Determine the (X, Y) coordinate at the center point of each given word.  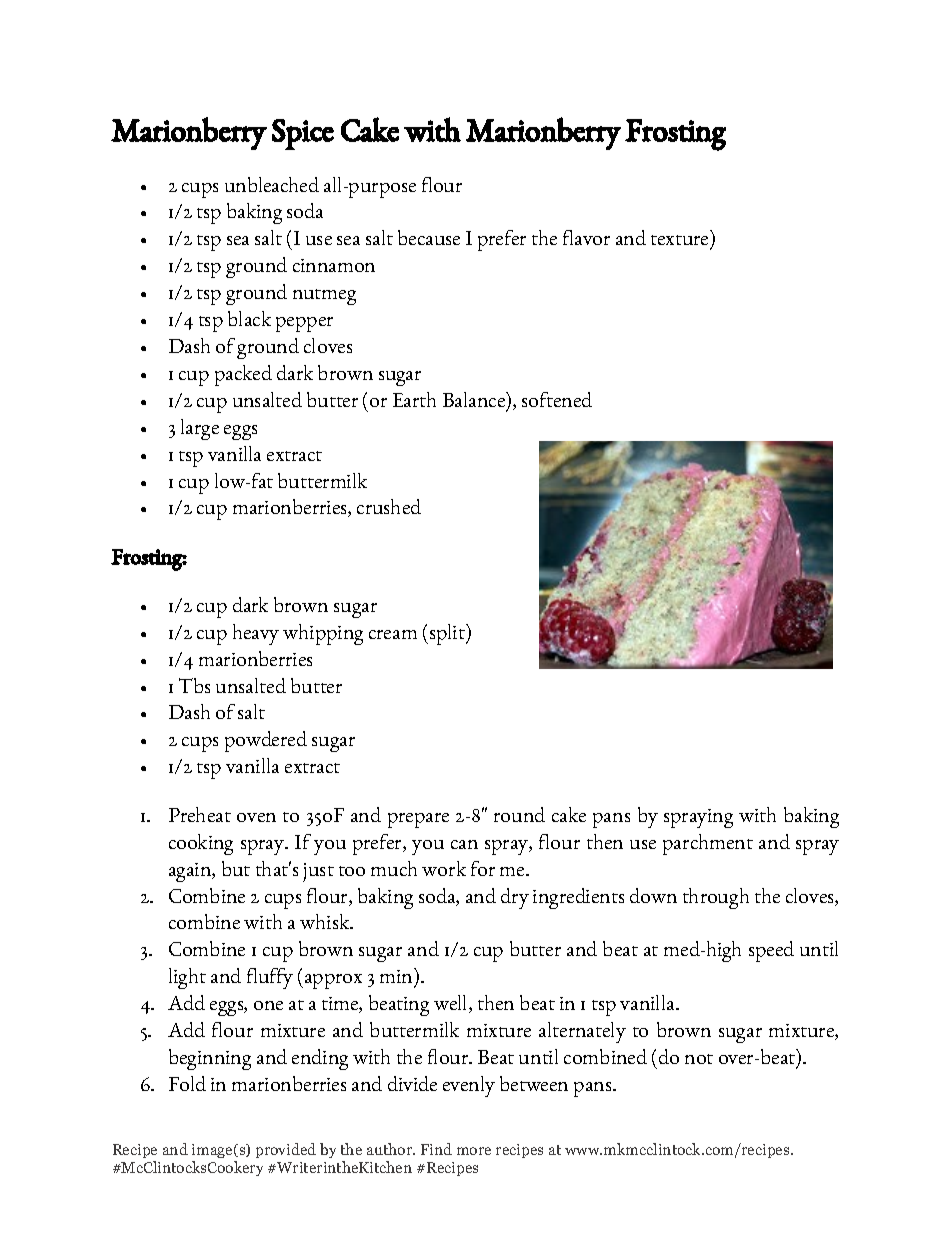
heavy (256, 634)
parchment (708, 844)
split (448, 634)
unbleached (272, 184)
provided (286, 1150)
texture (681, 242)
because (429, 237)
